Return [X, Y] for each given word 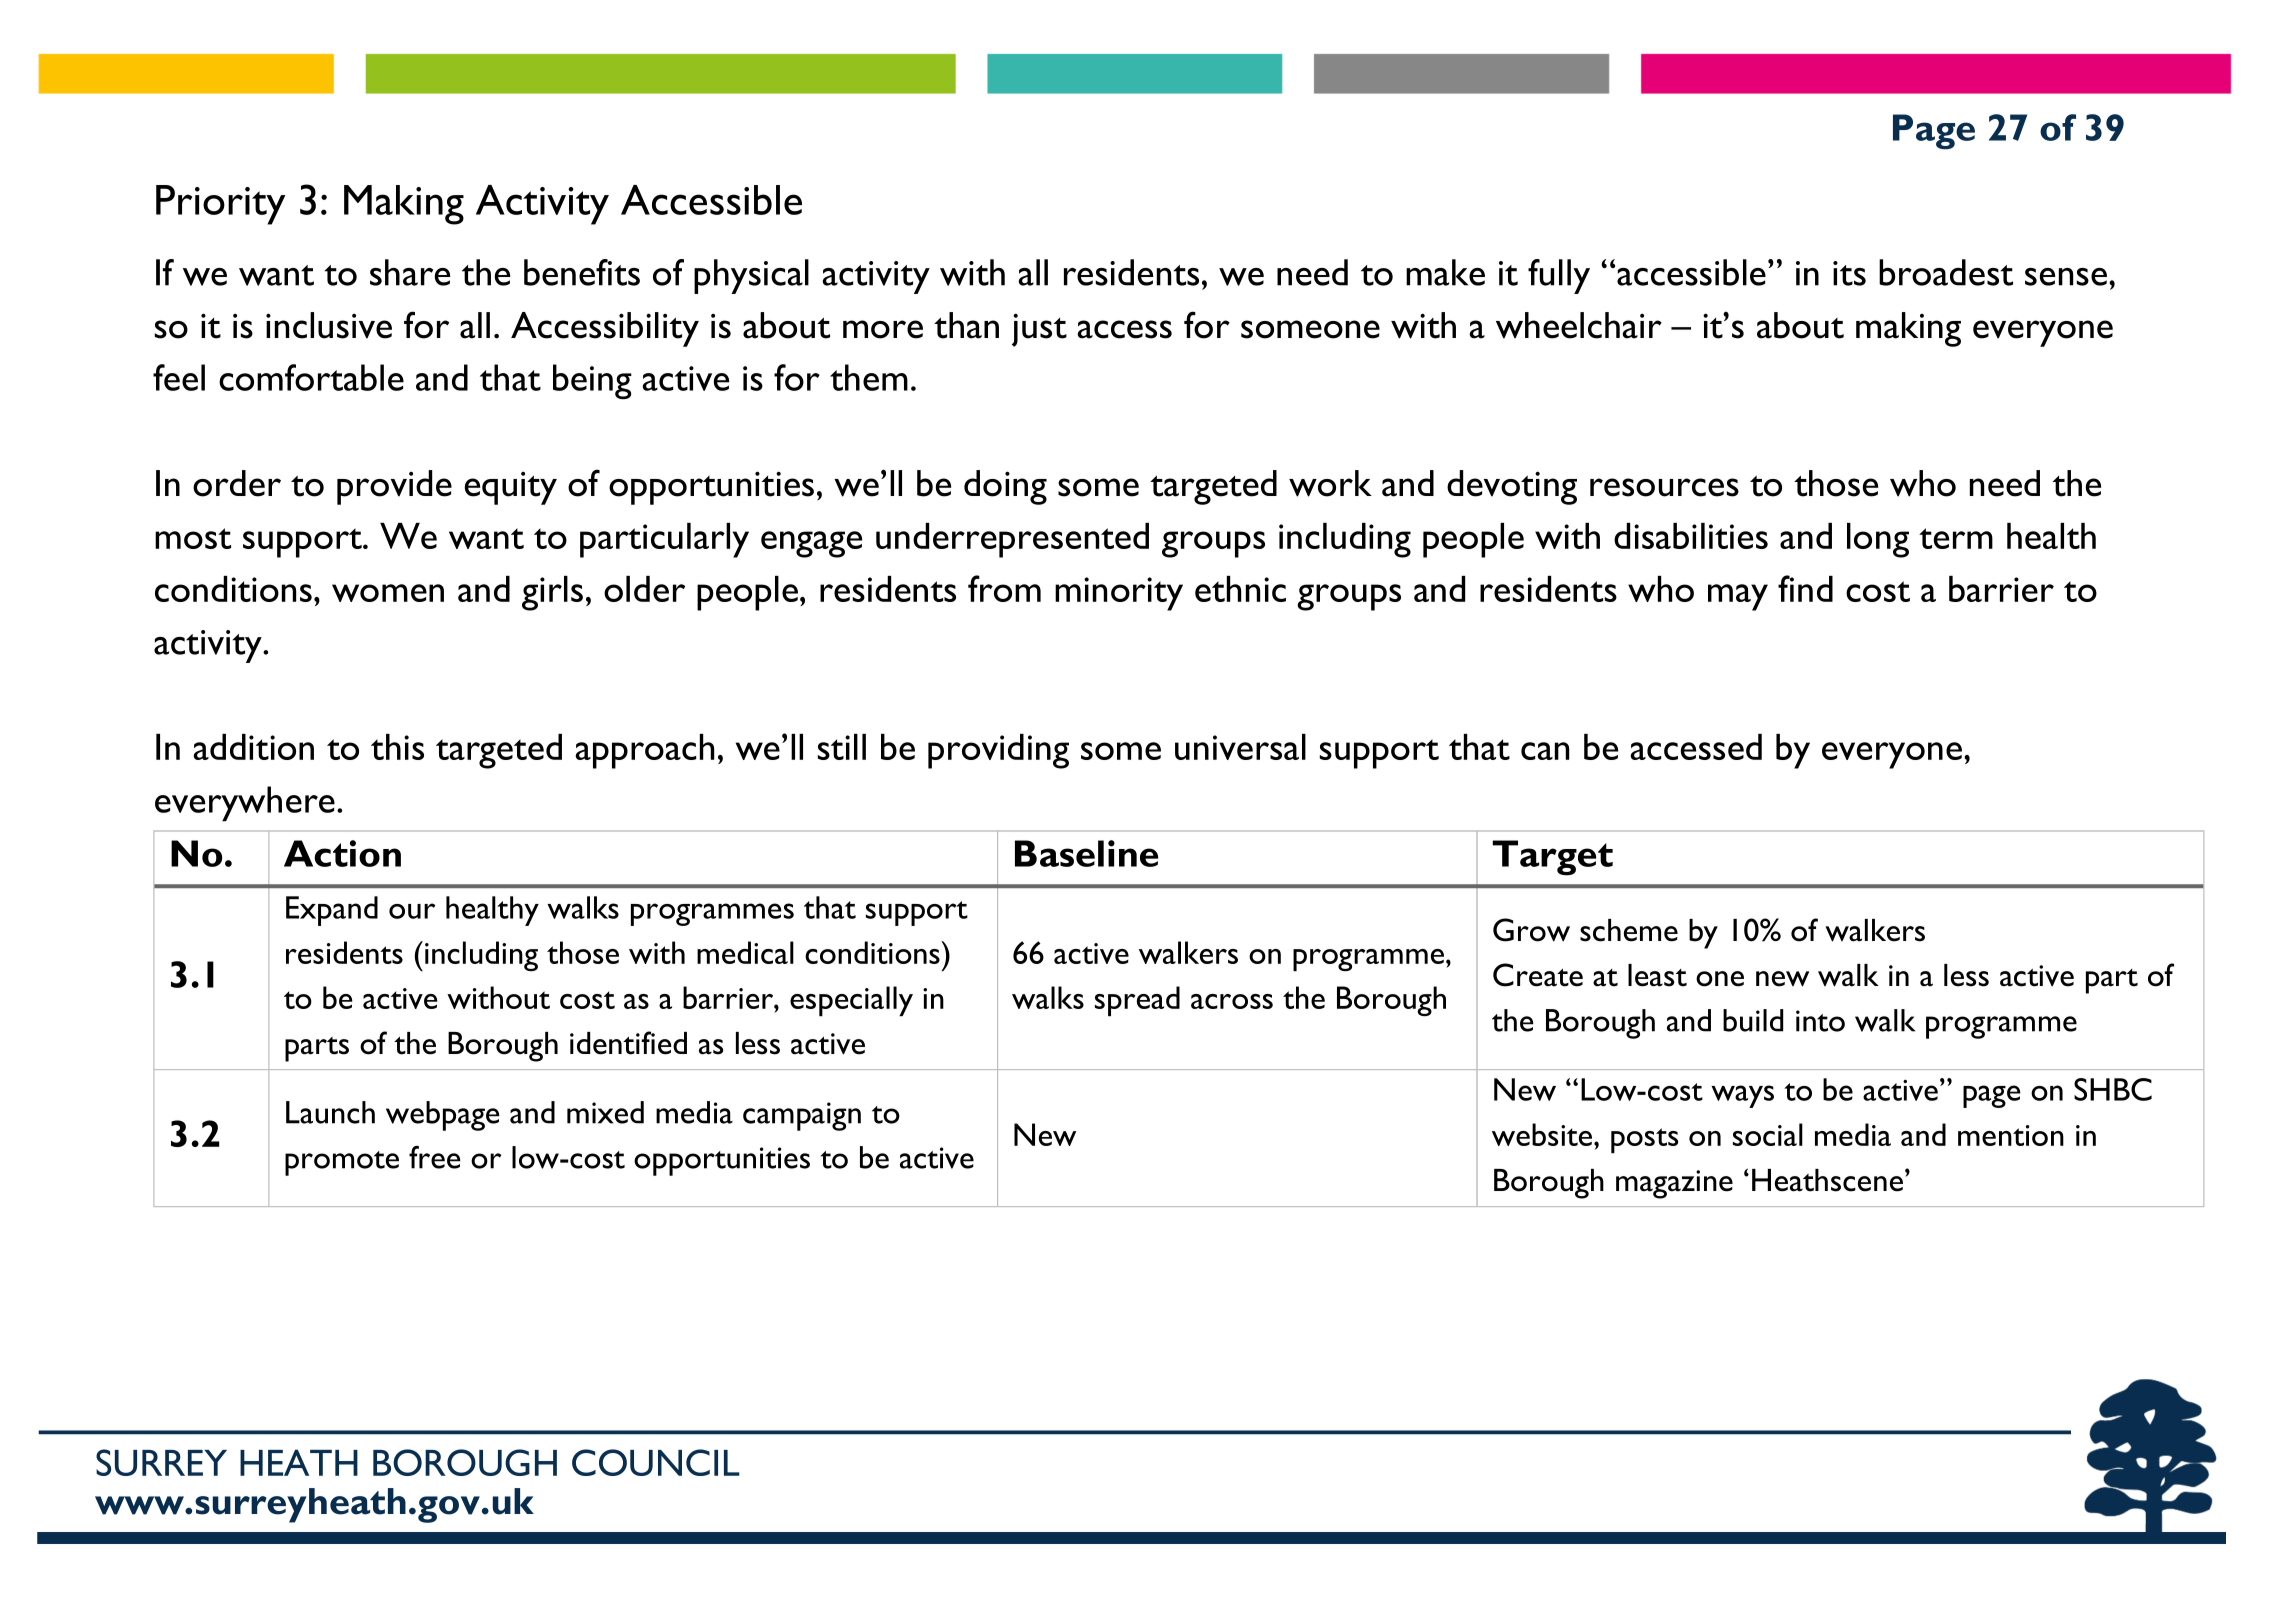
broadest [1946, 272]
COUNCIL [656, 1462]
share [410, 272]
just [1039, 330]
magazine [1674, 1184]
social [1768, 1134]
